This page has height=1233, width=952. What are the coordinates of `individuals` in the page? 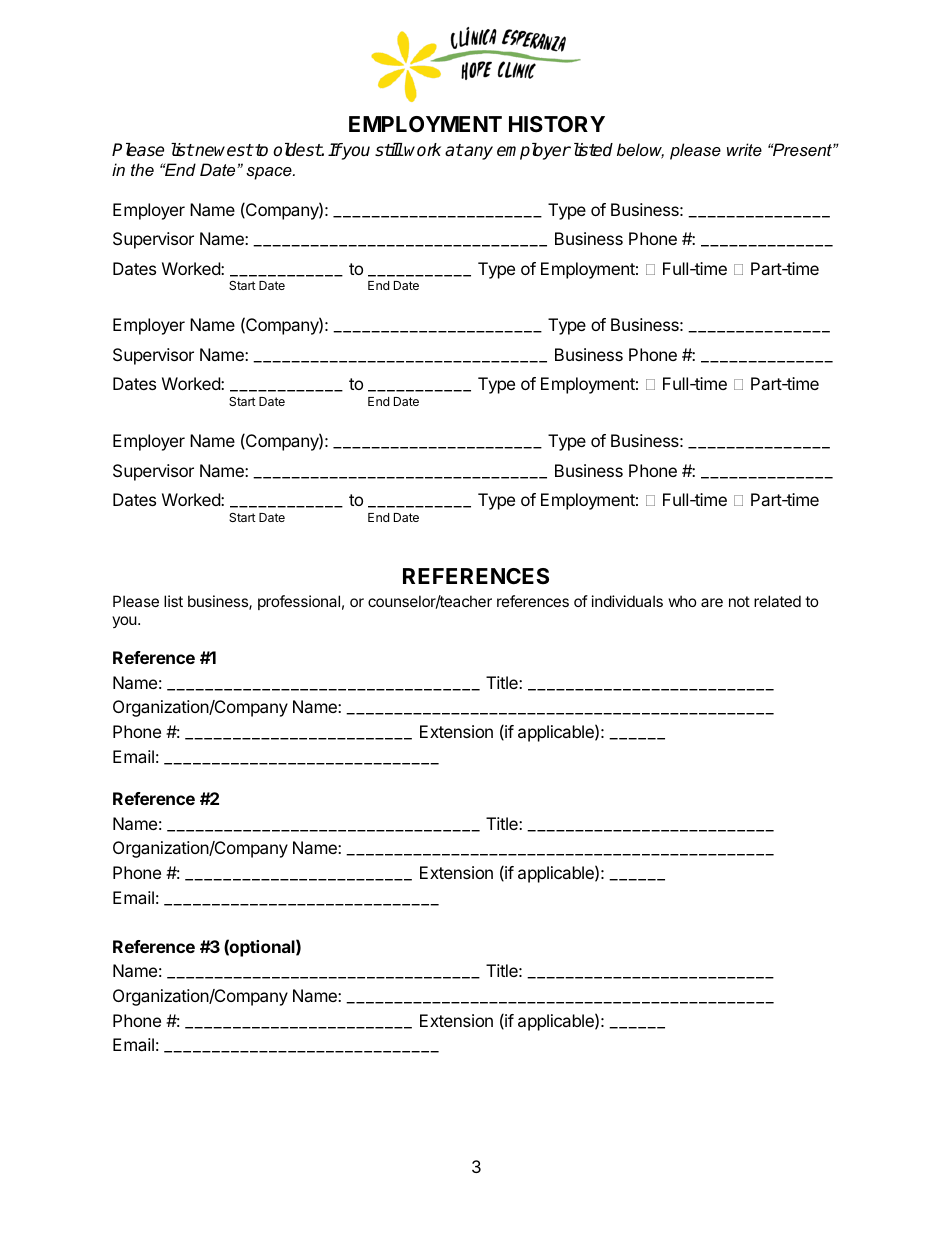 It's located at (627, 601).
